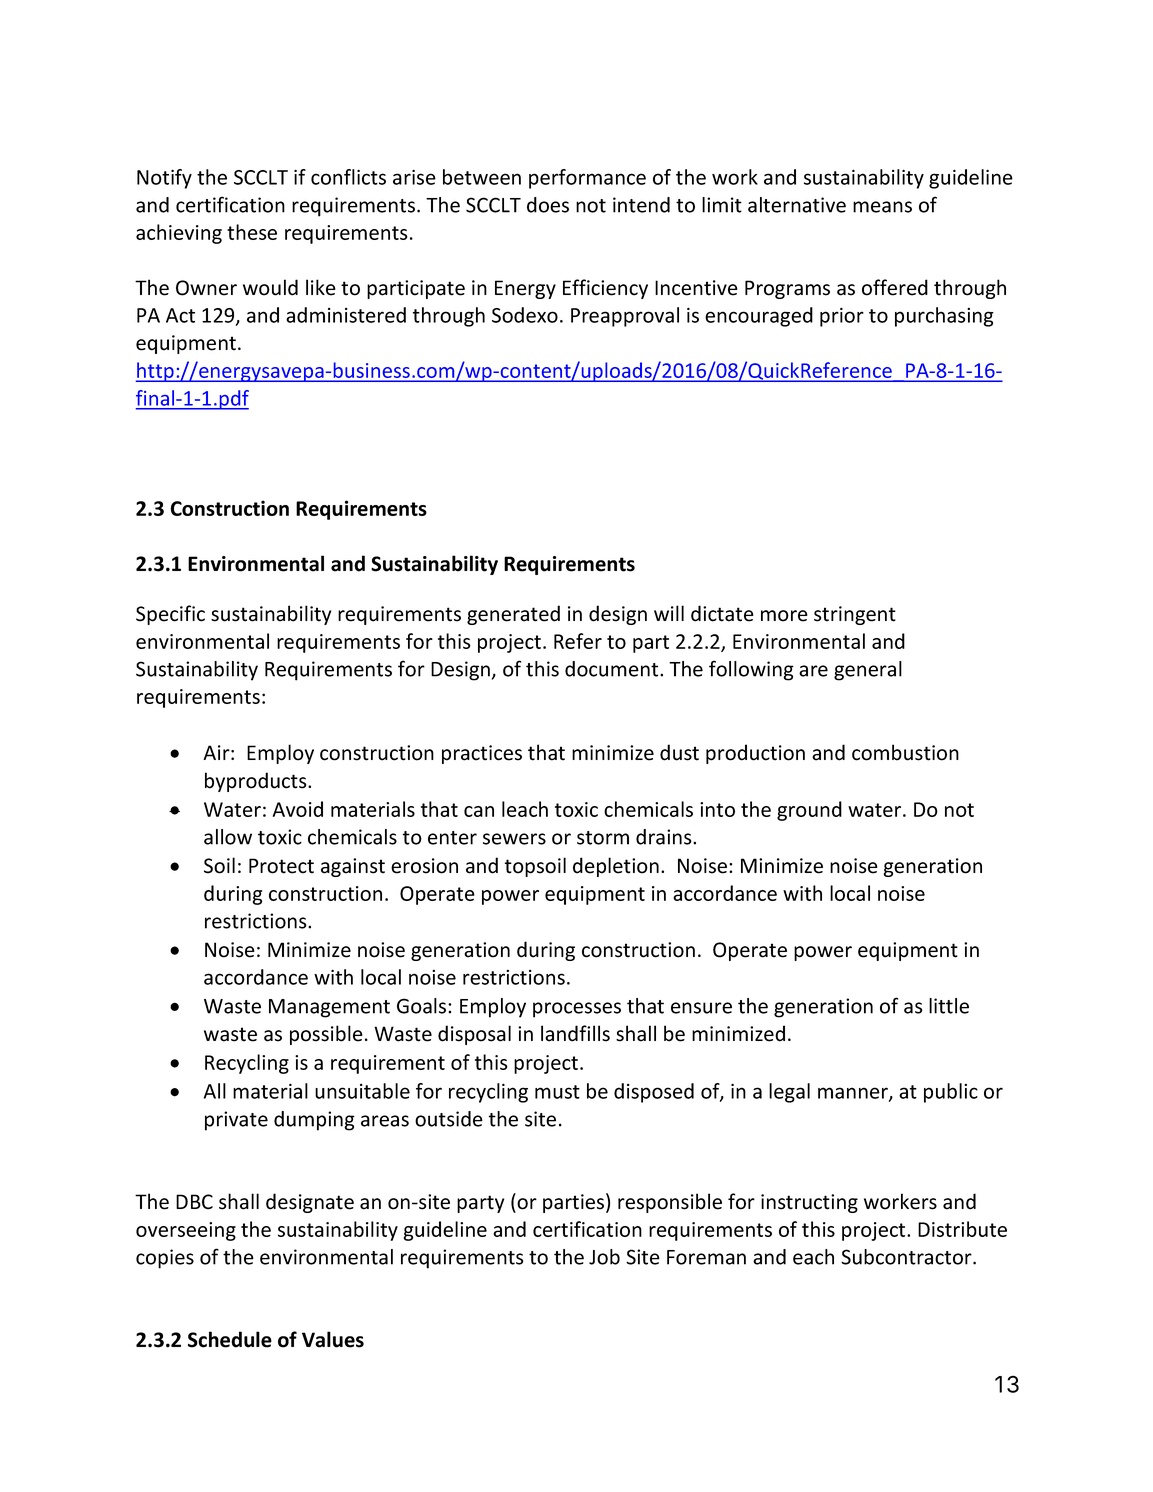 The width and height of the page is (1153, 1492). What do you see at coordinates (905, 752) in the page?
I see `combustion` at bounding box center [905, 752].
